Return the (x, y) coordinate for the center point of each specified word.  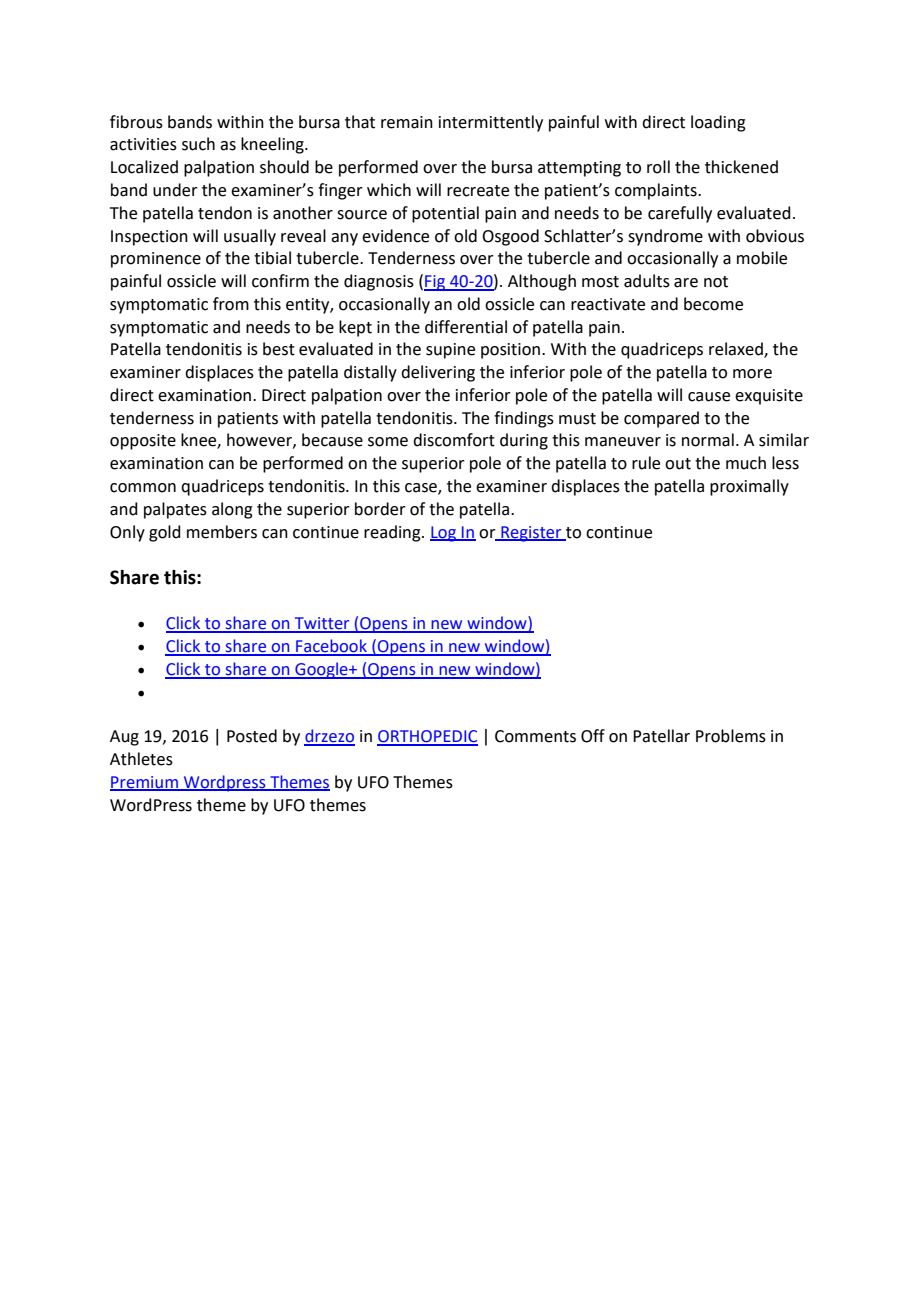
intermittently (491, 123)
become (713, 304)
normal (708, 440)
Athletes (141, 759)
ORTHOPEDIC (427, 737)
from (231, 304)
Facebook (331, 647)
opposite (143, 442)
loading (718, 123)
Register (531, 534)
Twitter (322, 624)
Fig (436, 283)
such (198, 144)
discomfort (454, 440)
